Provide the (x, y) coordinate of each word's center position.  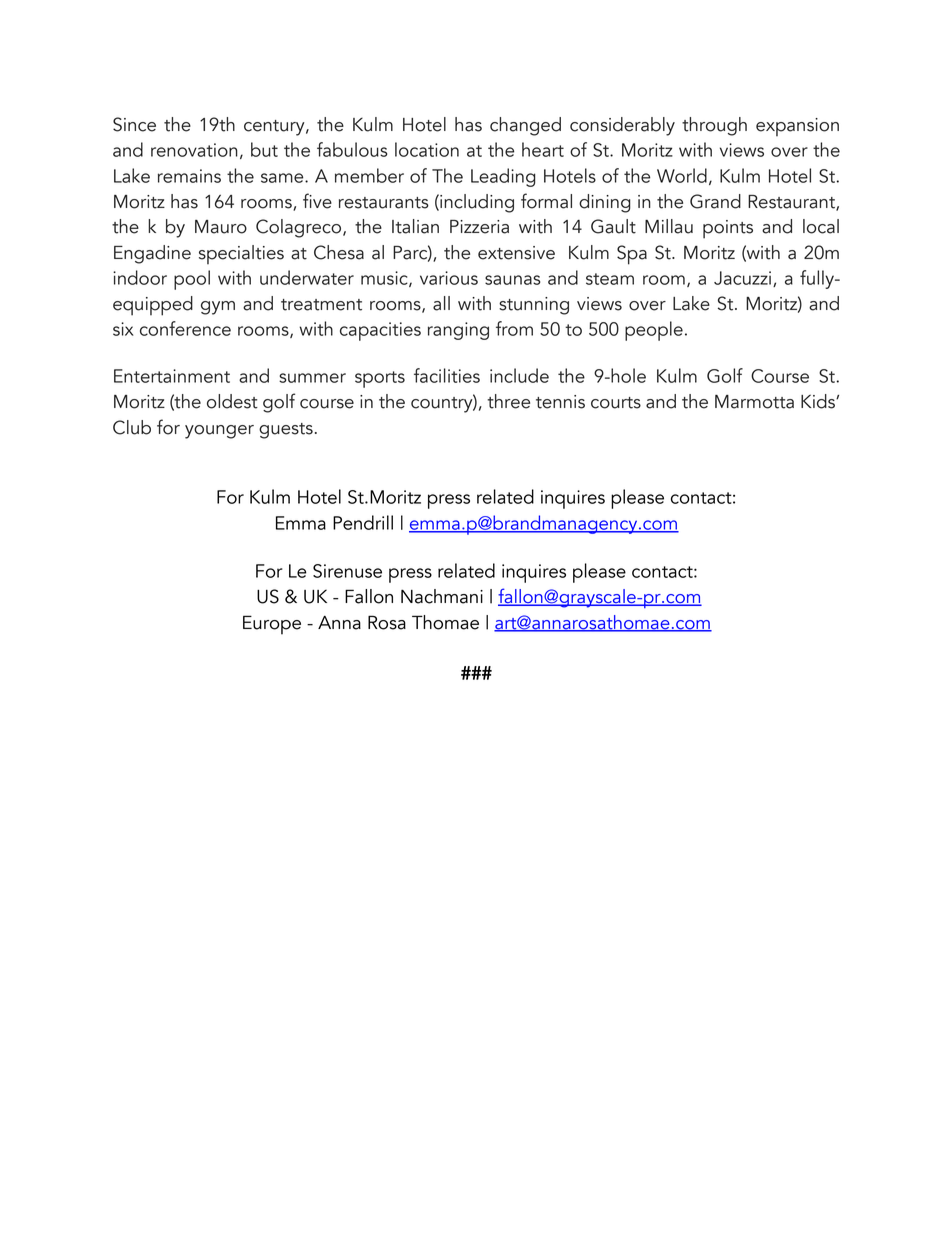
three (508, 401)
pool (192, 280)
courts (616, 403)
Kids (819, 401)
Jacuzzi (744, 279)
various (449, 278)
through (714, 126)
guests (286, 431)
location (427, 149)
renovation (194, 150)
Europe (272, 625)
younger (219, 432)
